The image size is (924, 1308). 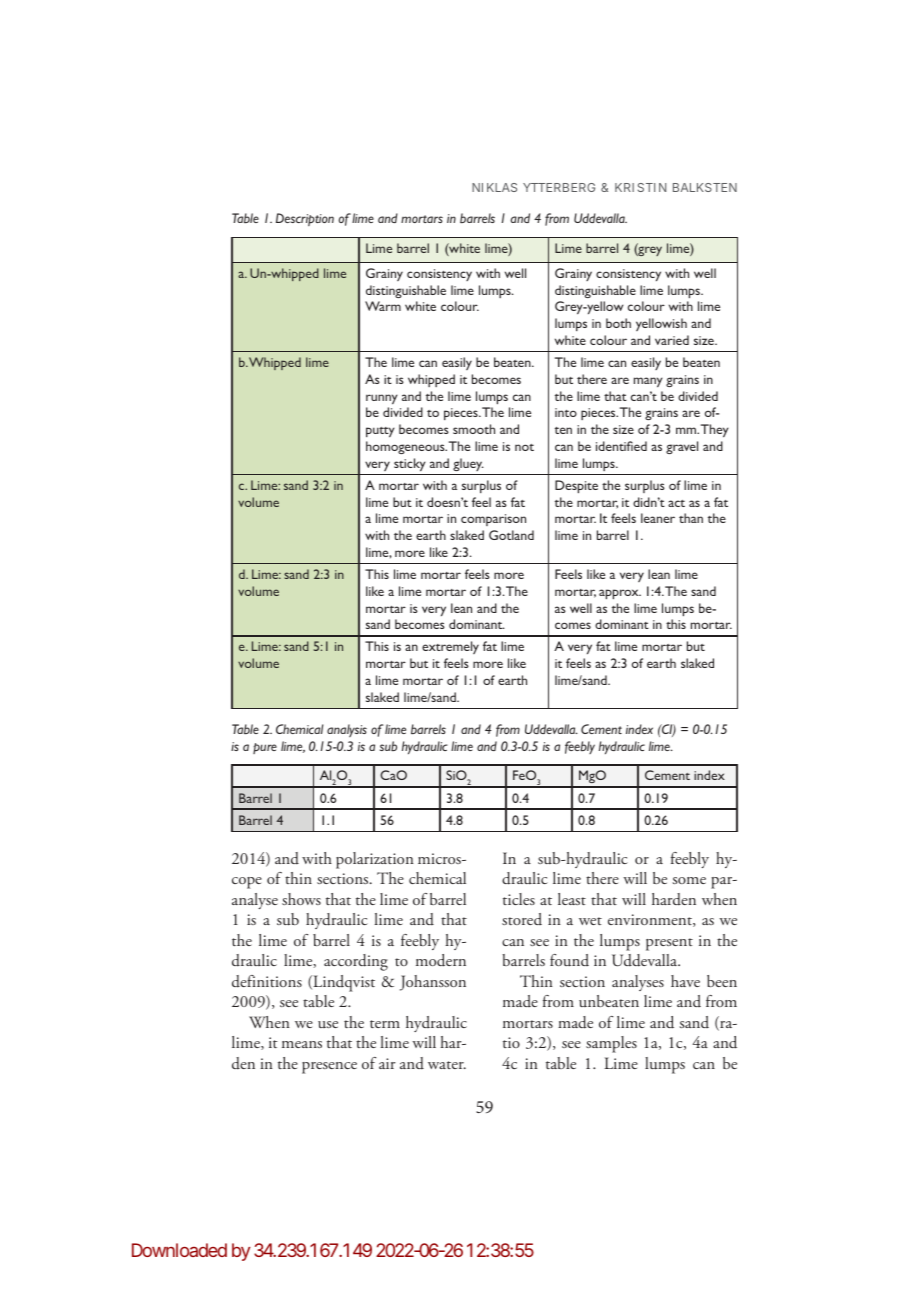 What do you see at coordinates (450, 647) in the screenshot?
I see `extremely` at bounding box center [450, 647].
